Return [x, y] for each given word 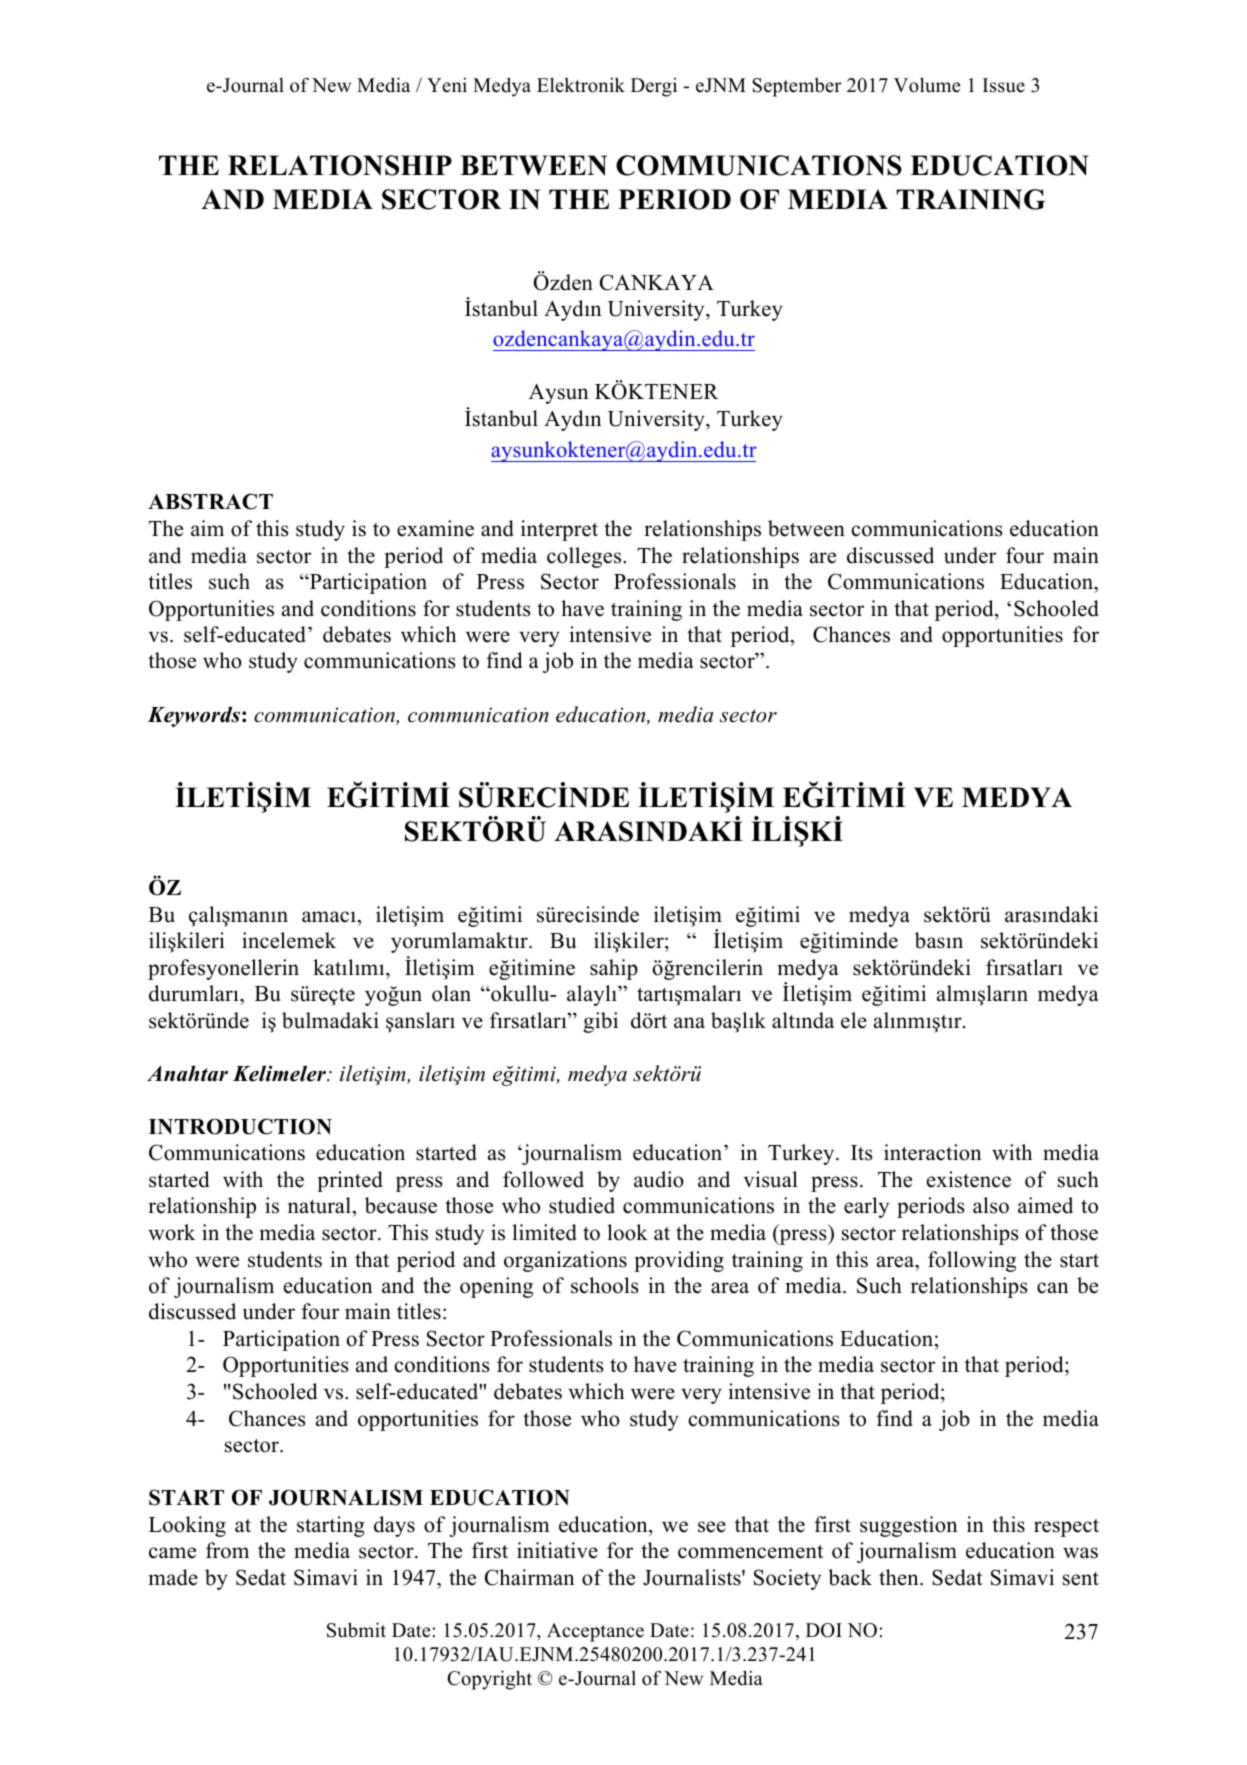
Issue [1004, 85]
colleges [585, 557]
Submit [356, 1630]
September [796, 87]
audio [659, 1179]
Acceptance [595, 1632]
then [900, 1577]
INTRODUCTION [240, 1126]
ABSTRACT [210, 501]
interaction [933, 1152]
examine [435, 528]
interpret [559, 530]
